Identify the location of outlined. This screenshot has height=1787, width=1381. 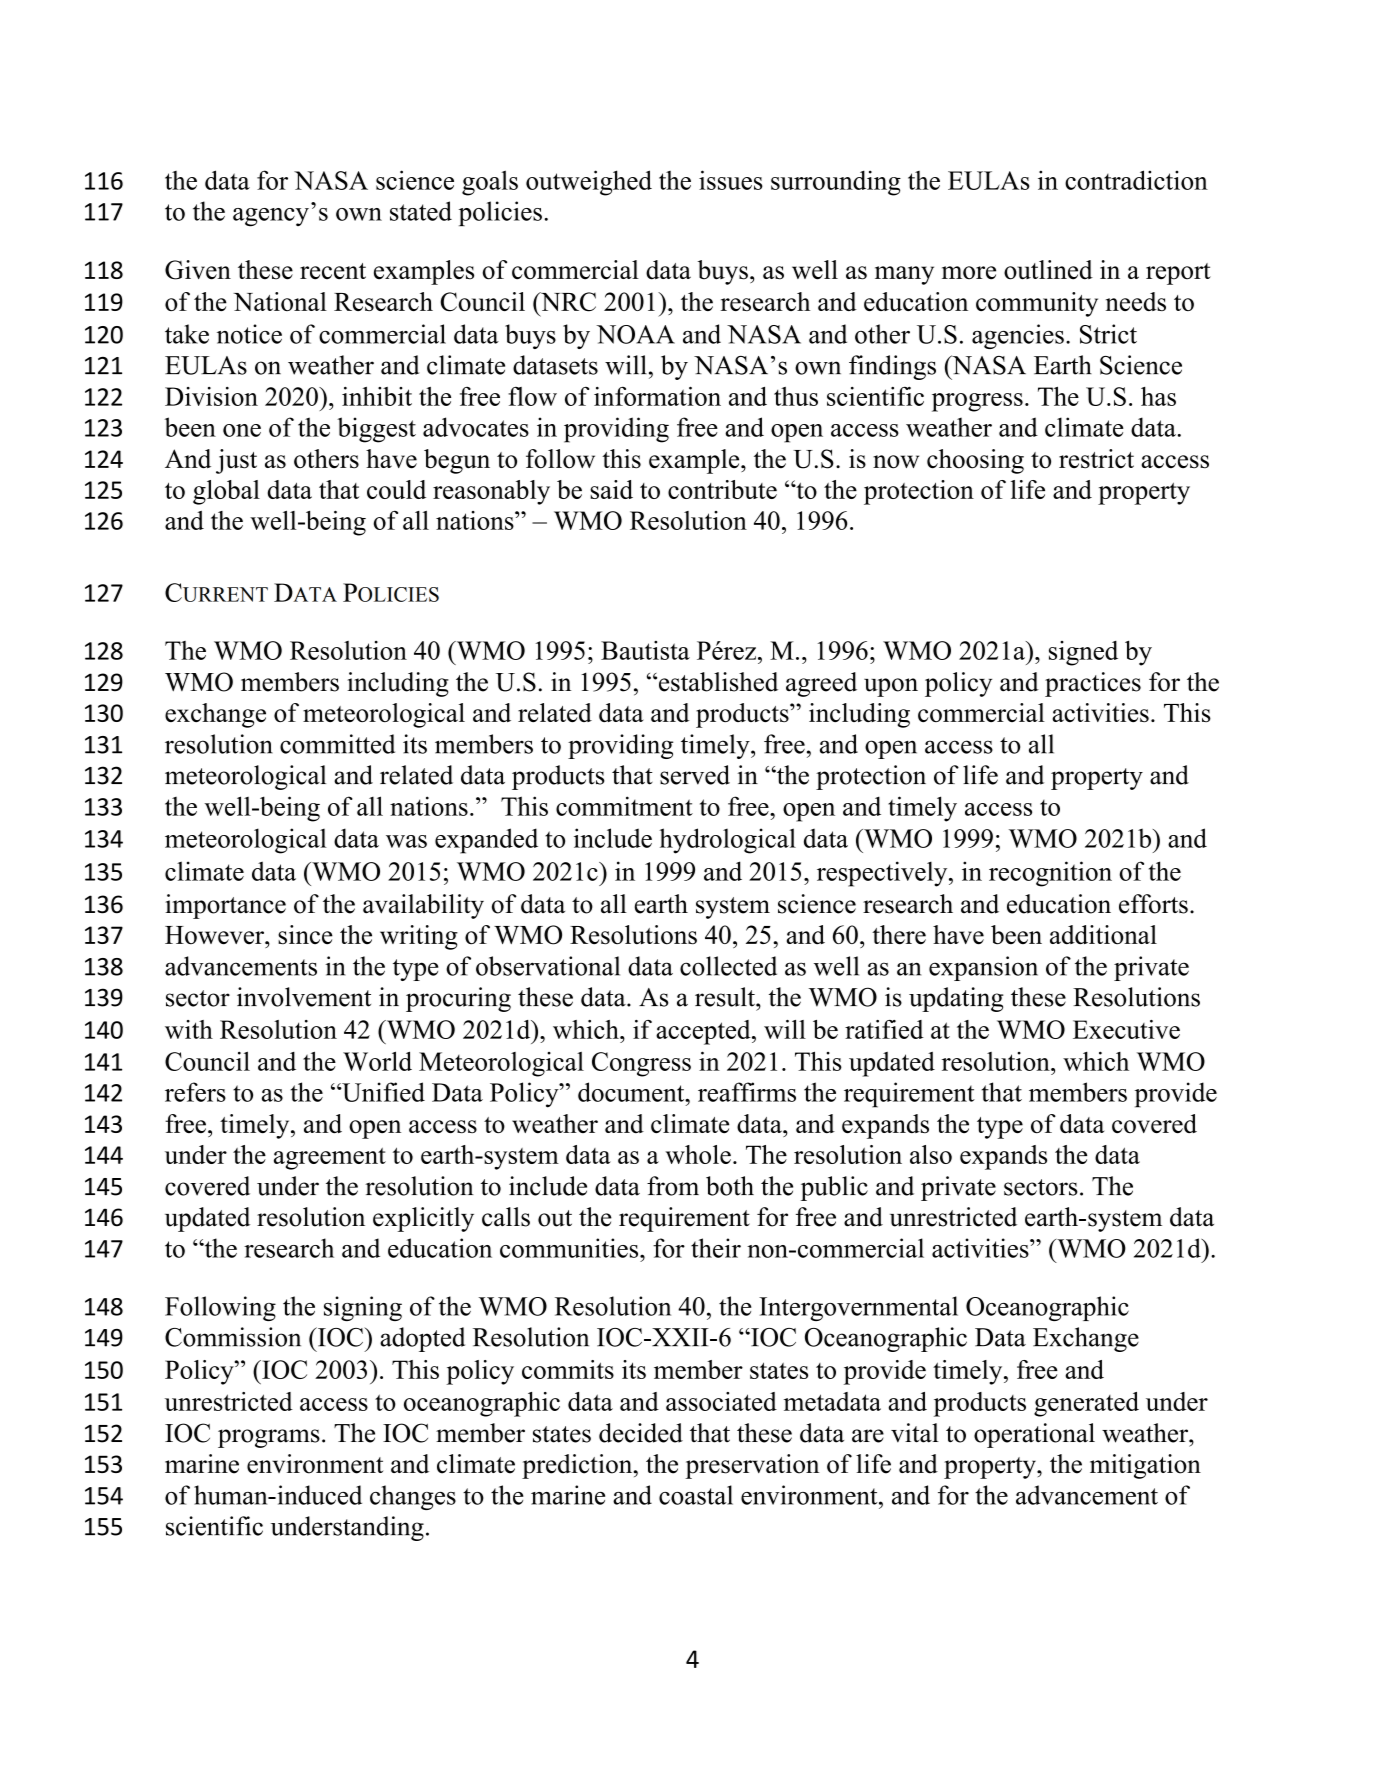
(1048, 270).
